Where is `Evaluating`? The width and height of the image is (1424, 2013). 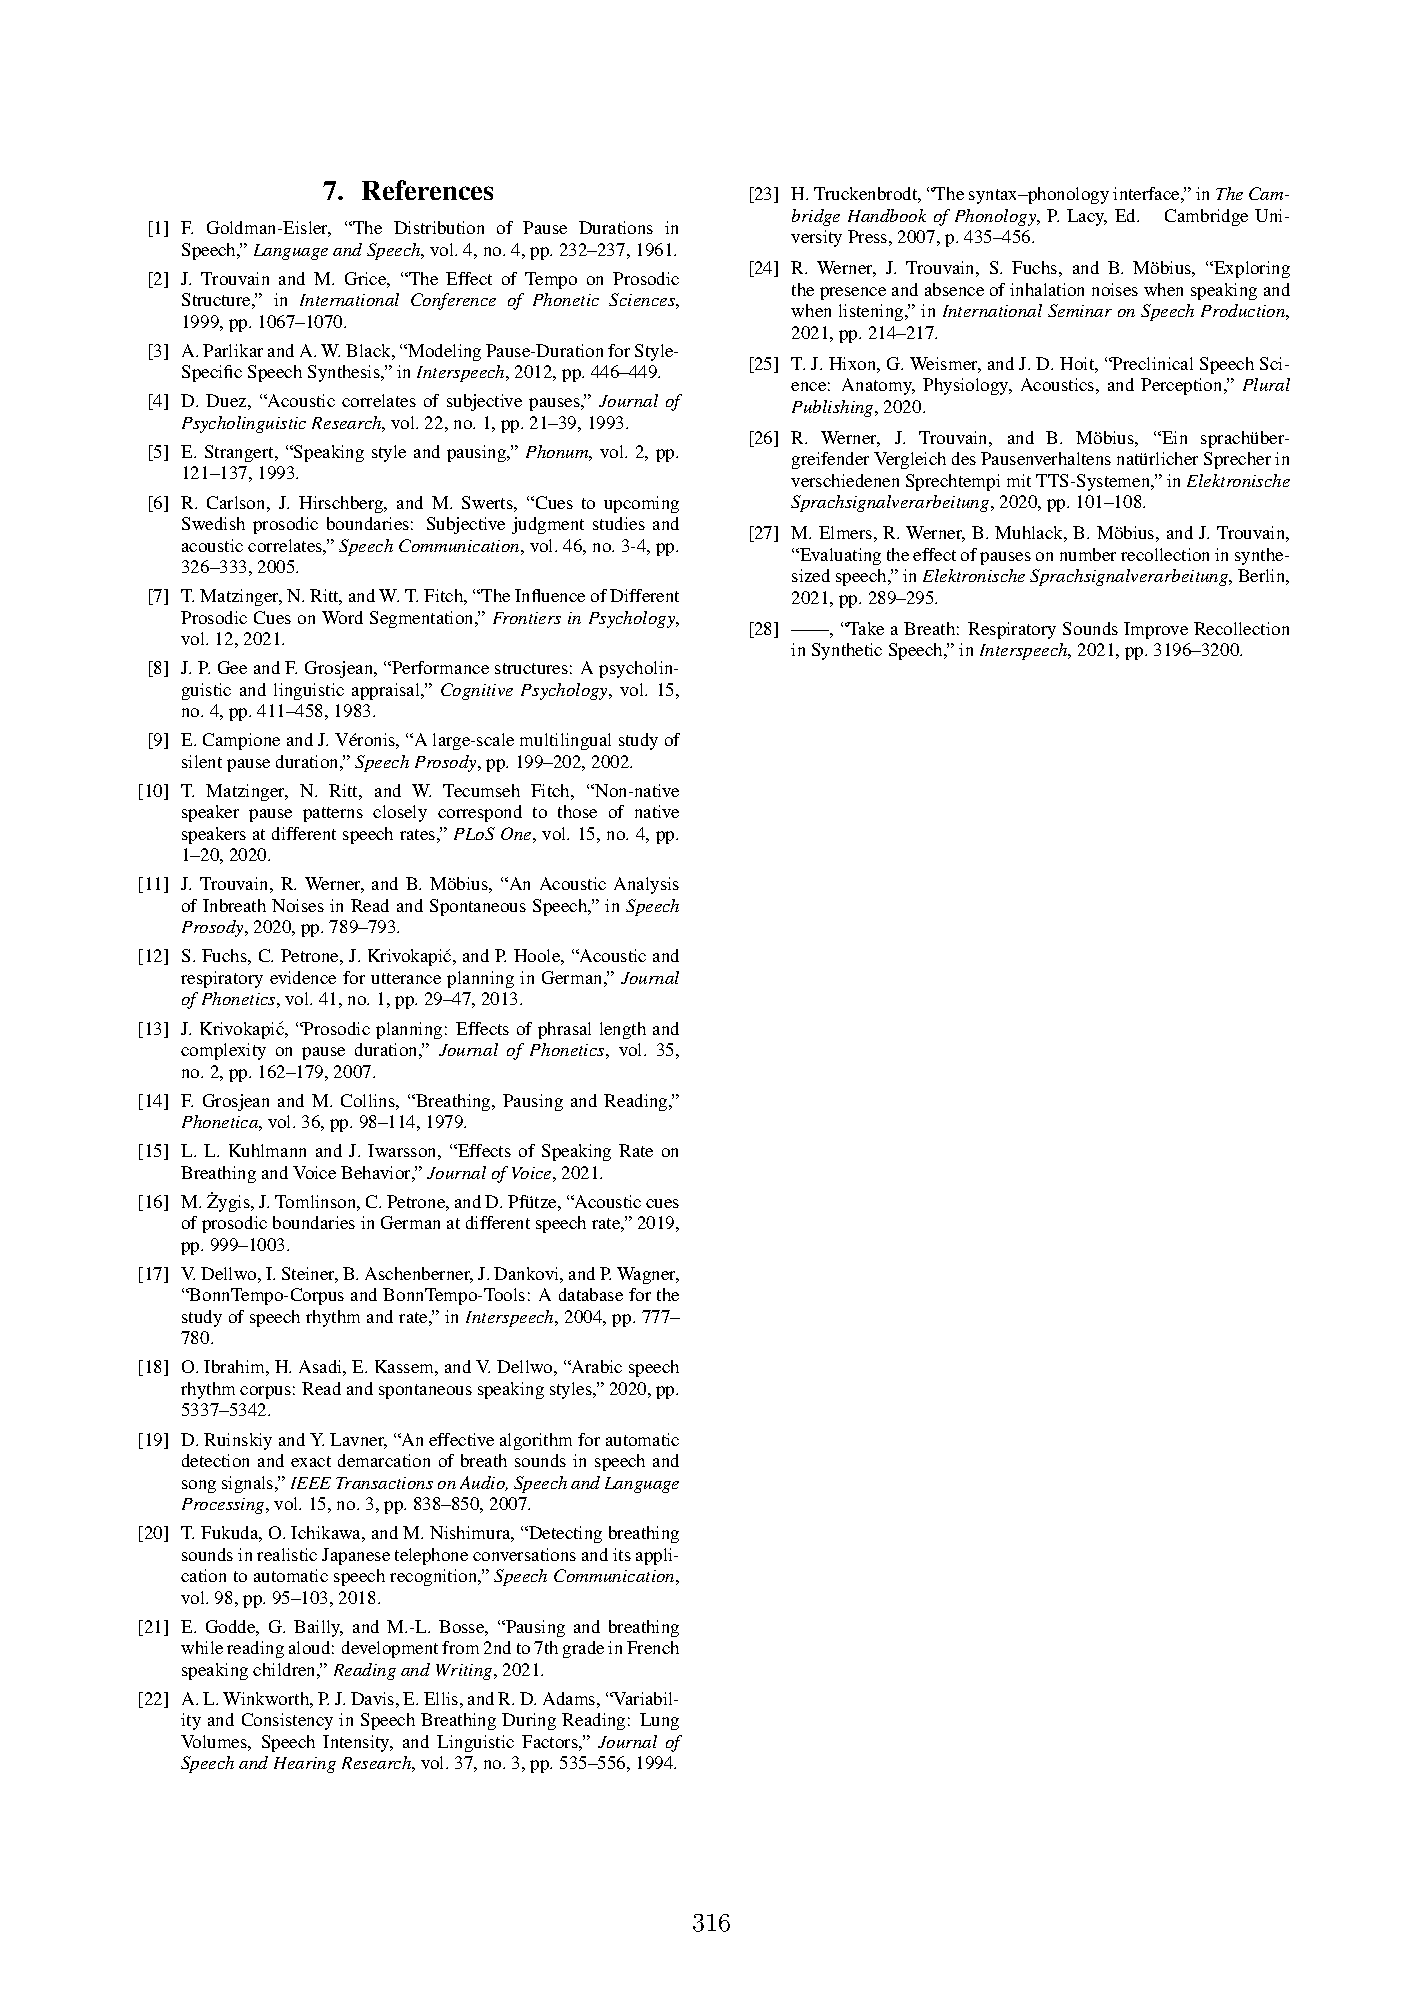 Evaluating is located at coordinates (839, 556).
